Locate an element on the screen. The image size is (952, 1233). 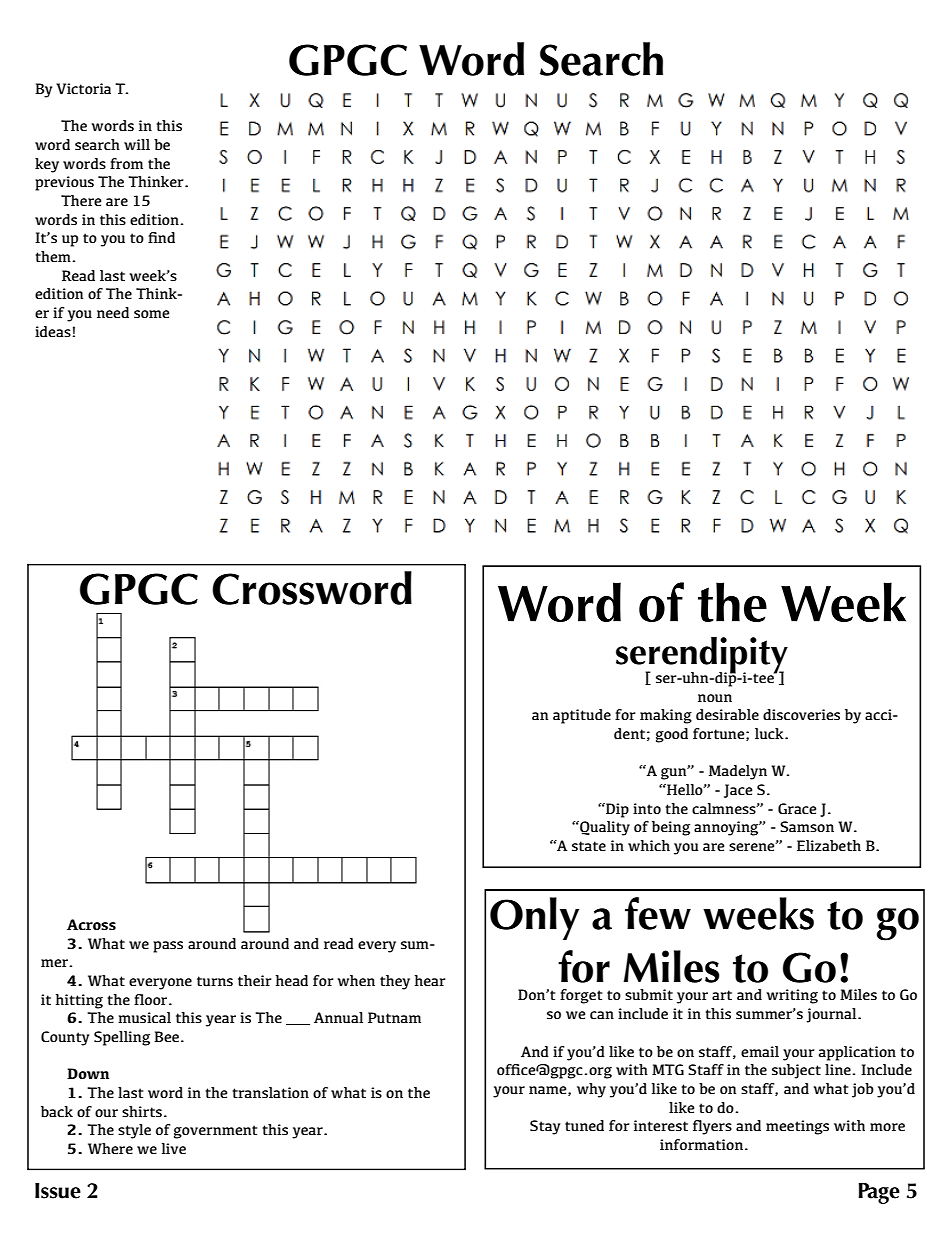
live is located at coordinates (174, 1148).
